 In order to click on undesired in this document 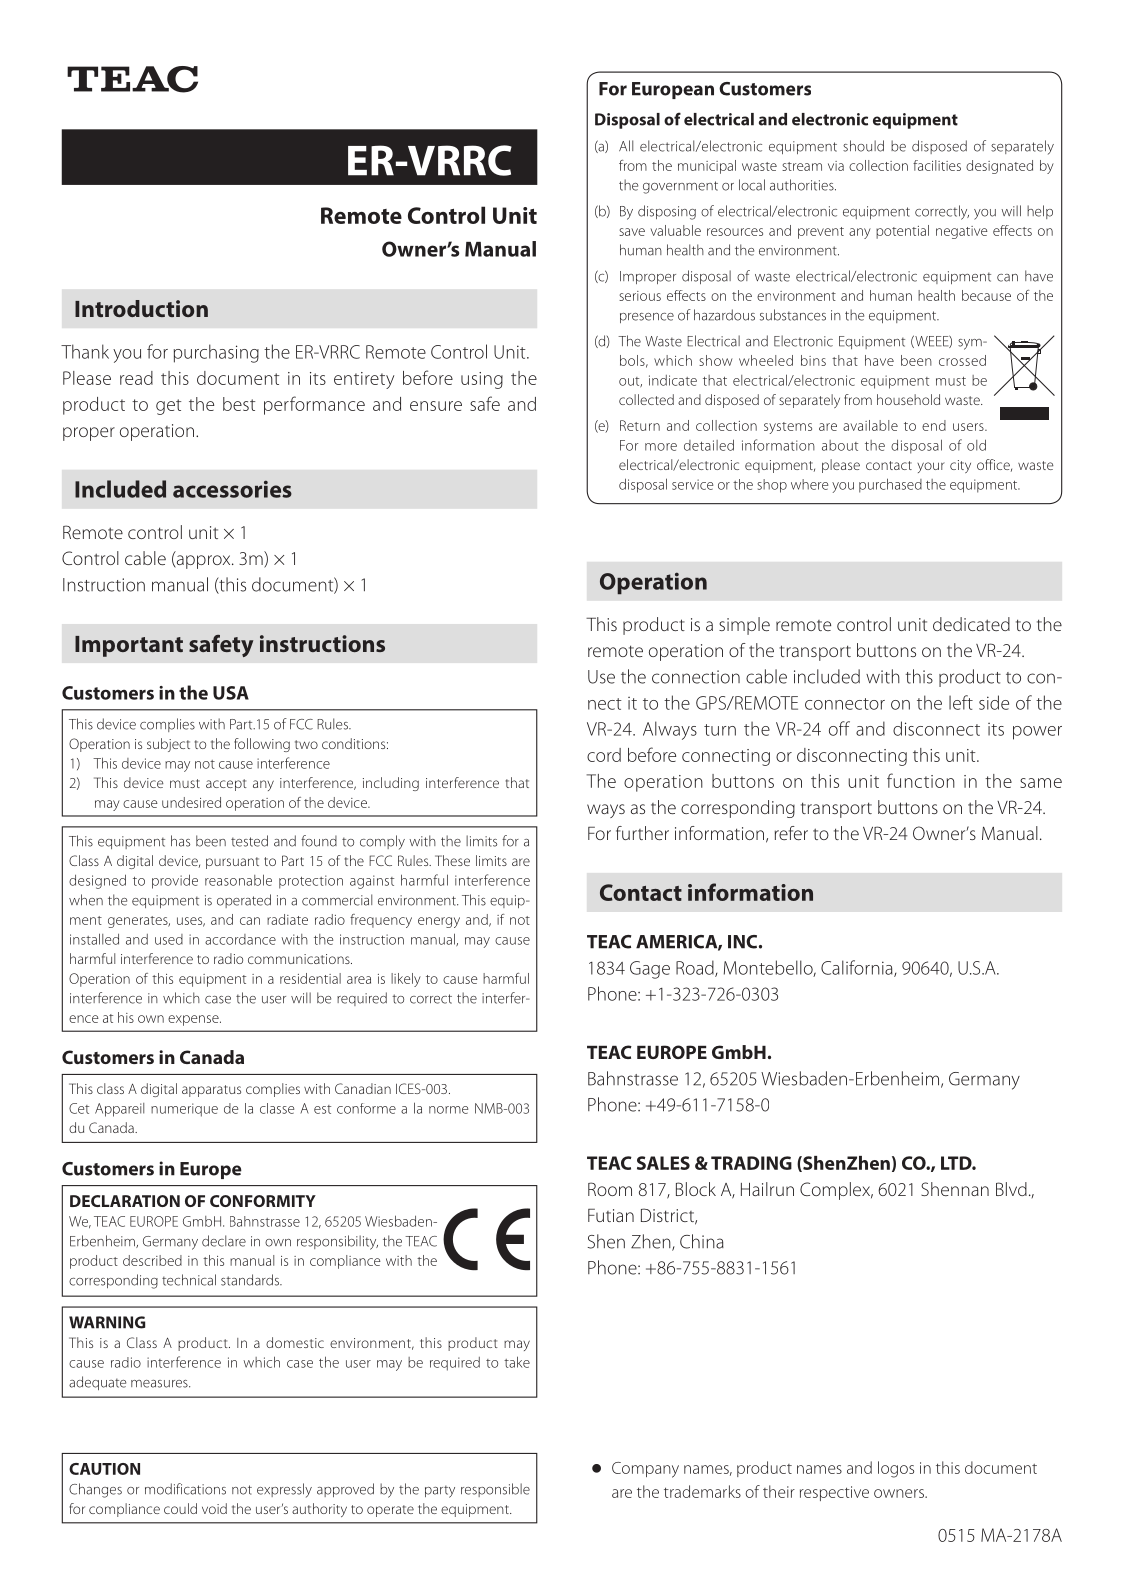, I will do `click(191, 802)`.
